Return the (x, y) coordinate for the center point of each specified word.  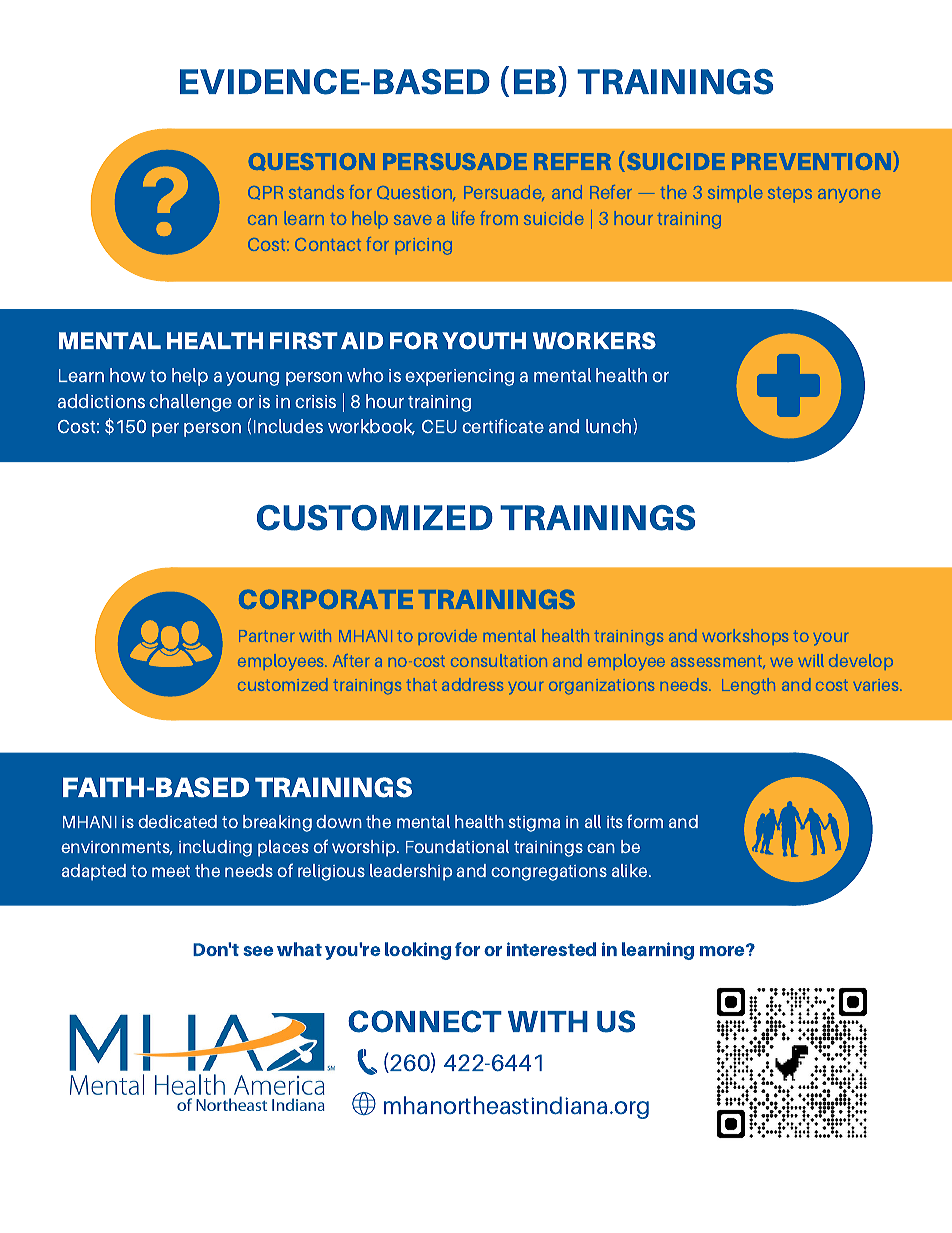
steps (790, 195)
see (258, 951)
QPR (265, 193)
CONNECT (425, 1021)
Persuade (504, 193)
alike (630, 870)
